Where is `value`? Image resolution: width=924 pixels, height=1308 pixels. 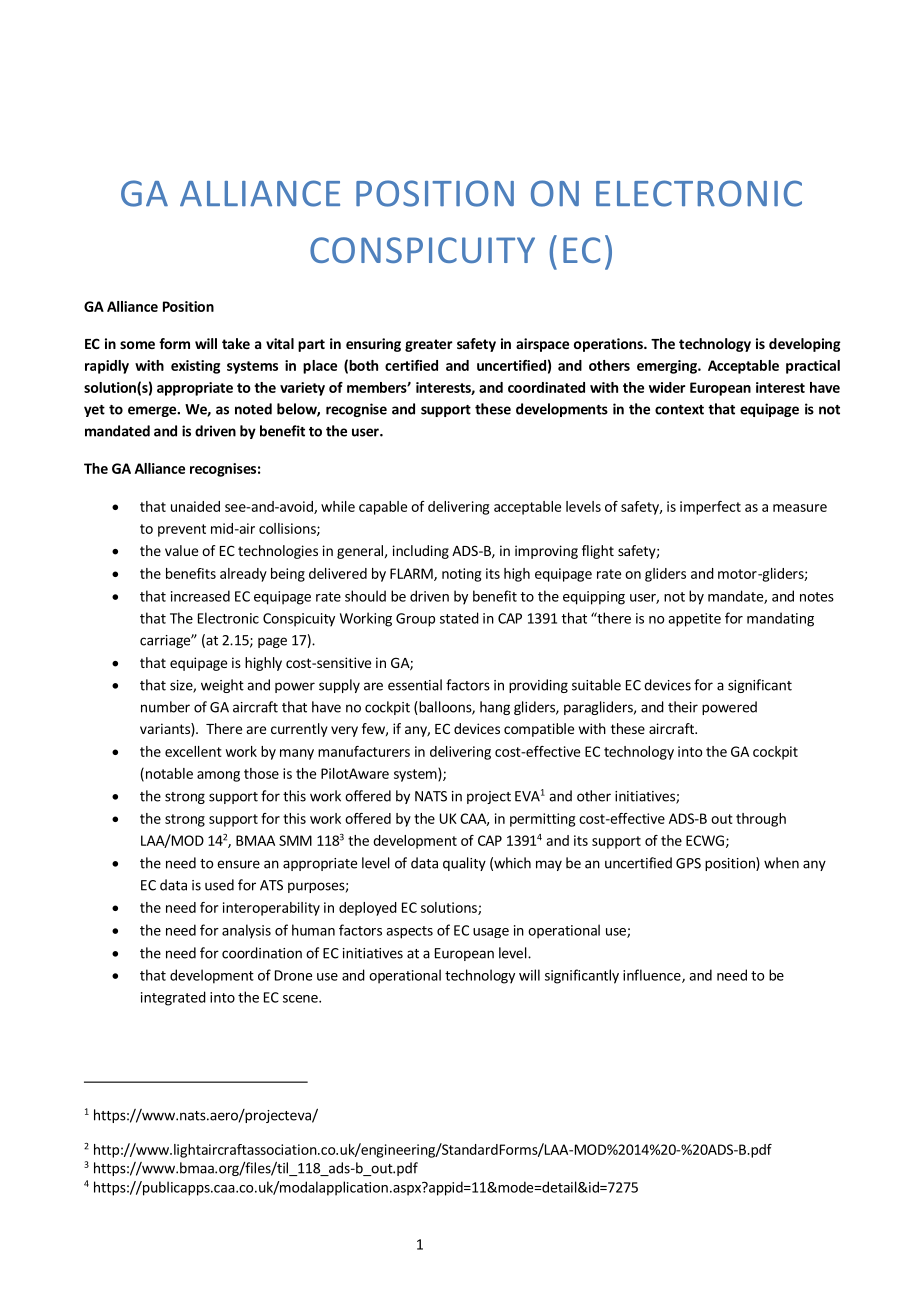 value is located at coordinates (181, 550).
